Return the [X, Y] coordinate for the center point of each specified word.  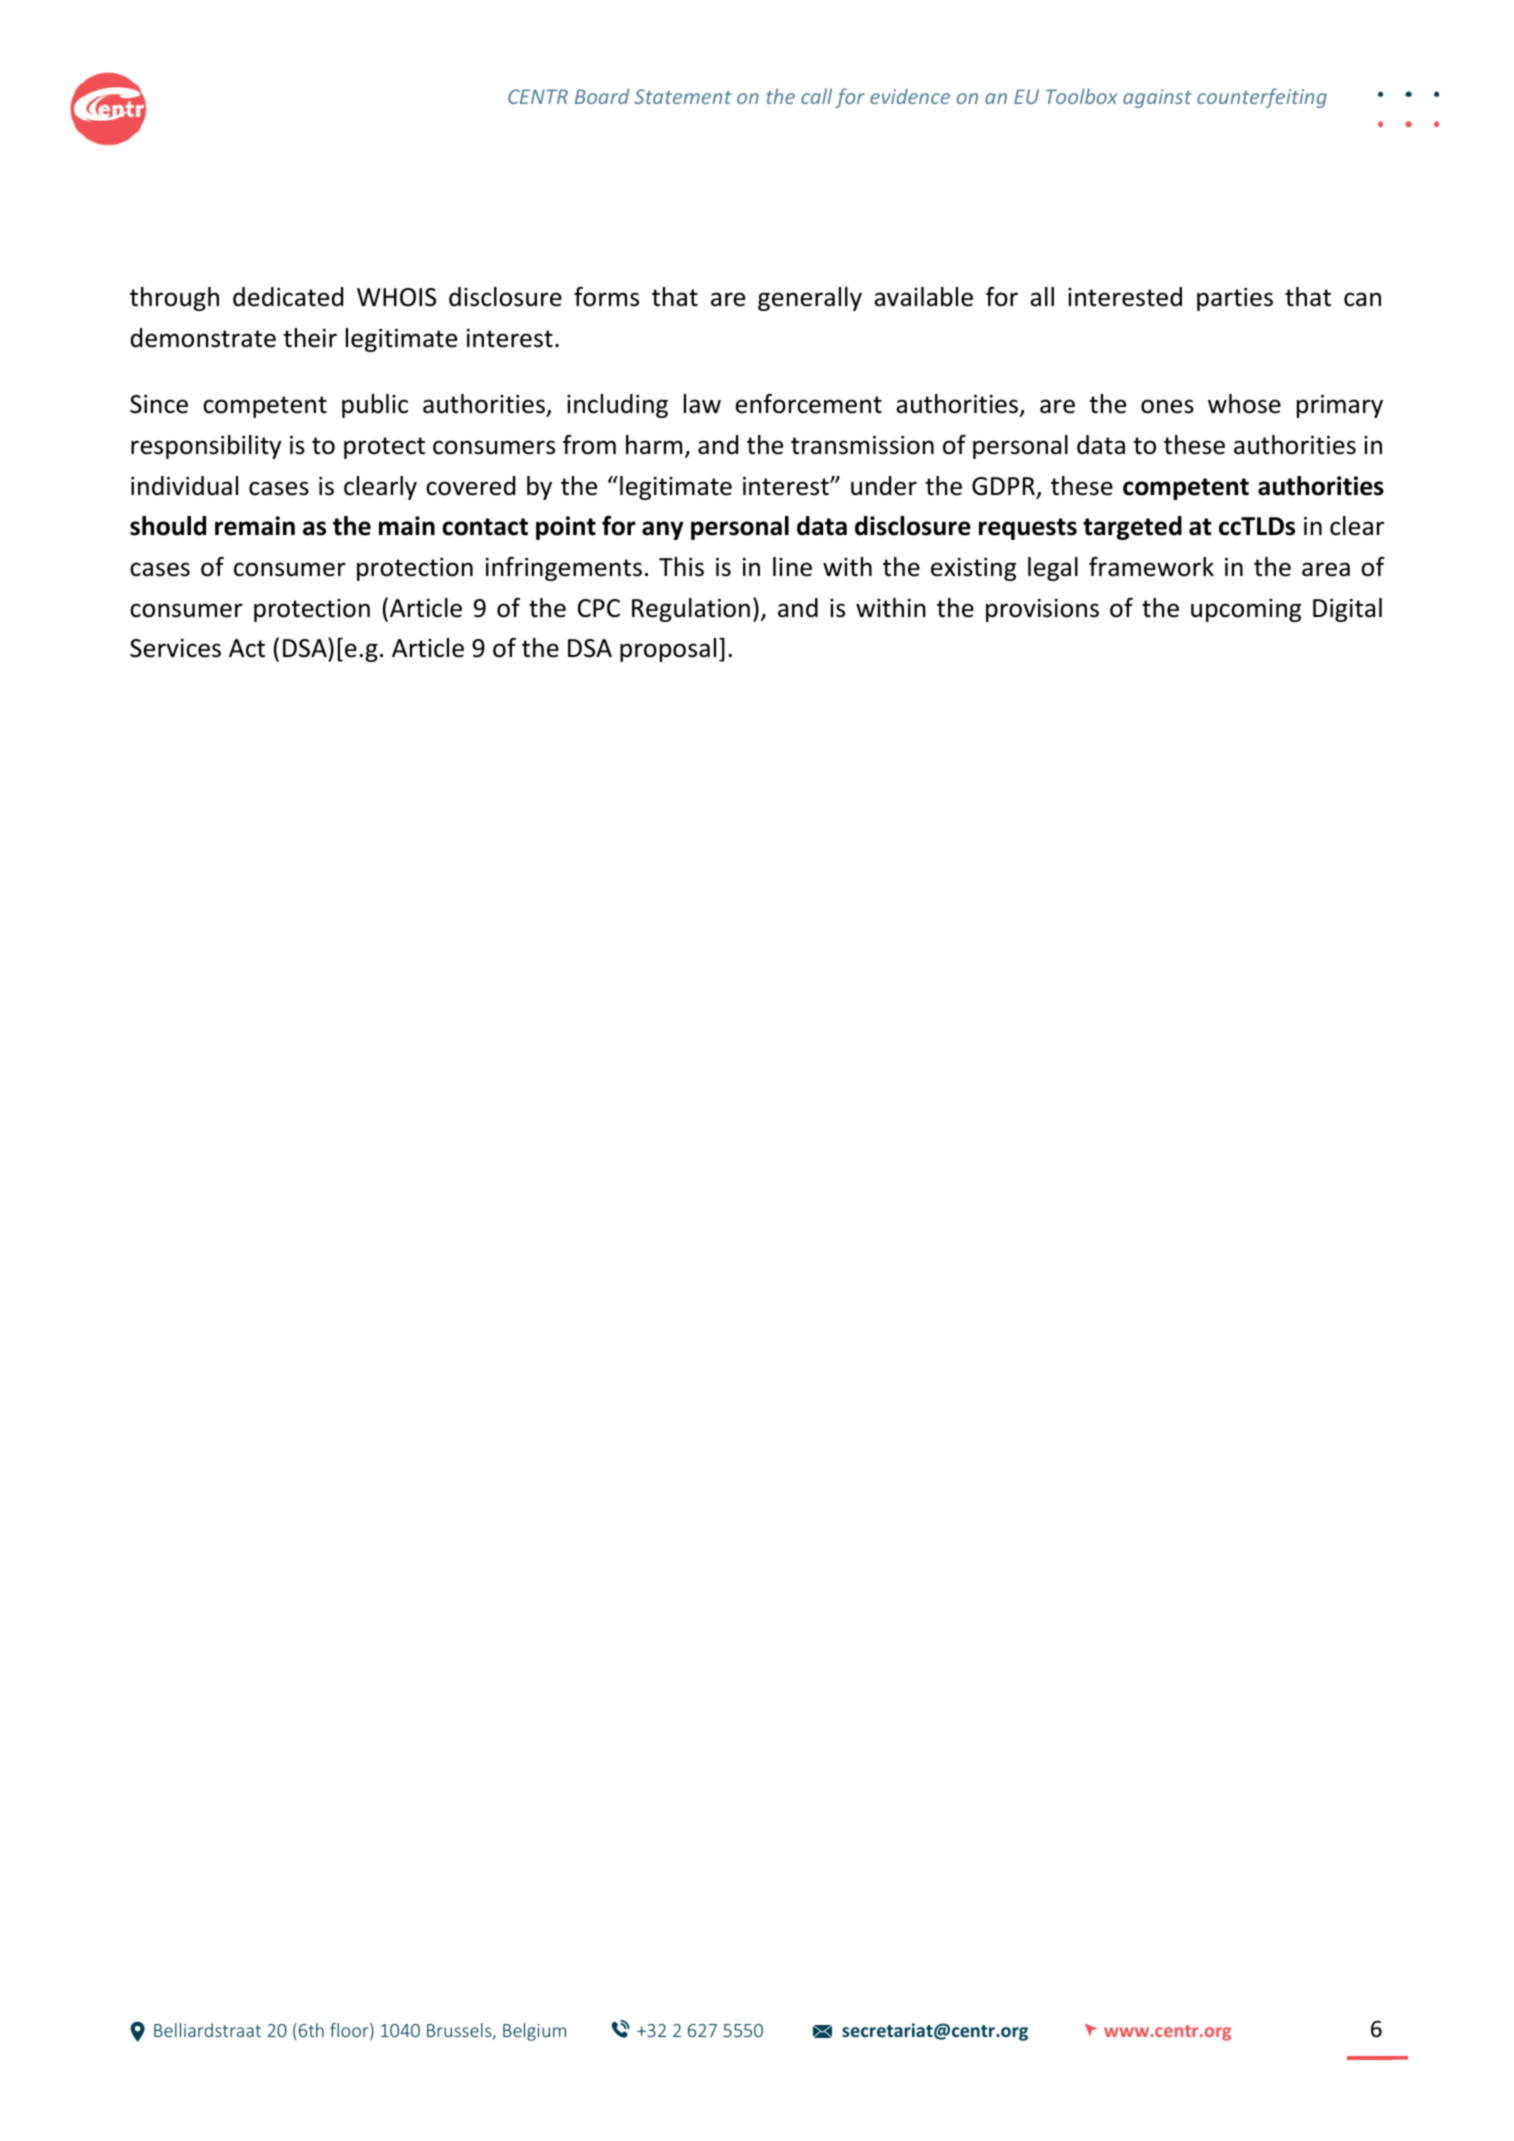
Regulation [691, 610]
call [816, 96]
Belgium [534, 2032]
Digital [1347, 610]
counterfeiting [1262, 98]
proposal [668, 650]
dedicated [288, 297]
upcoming [1246, 610]
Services [175, 648]
